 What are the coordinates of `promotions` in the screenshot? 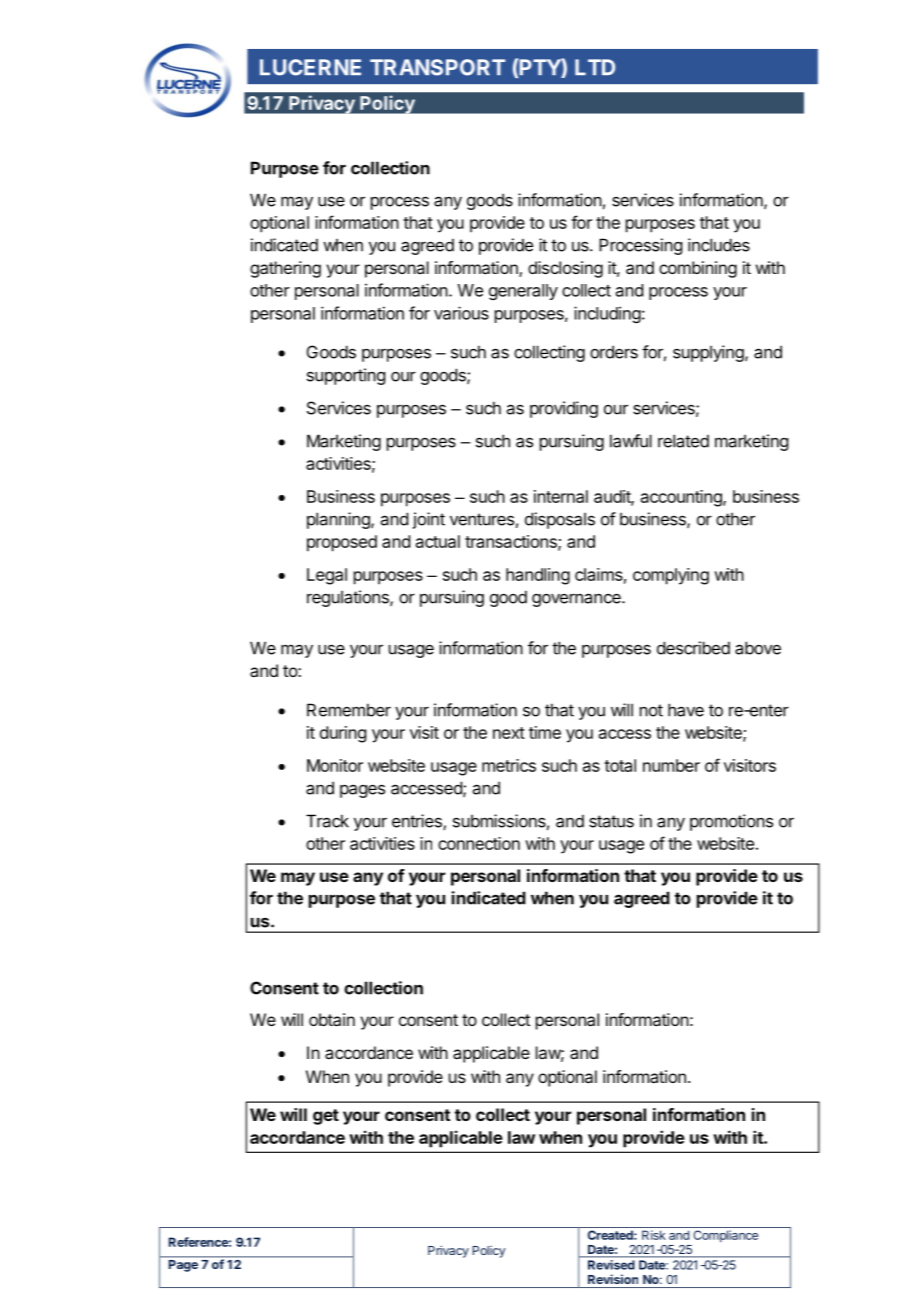 It's located at (731, 822).
